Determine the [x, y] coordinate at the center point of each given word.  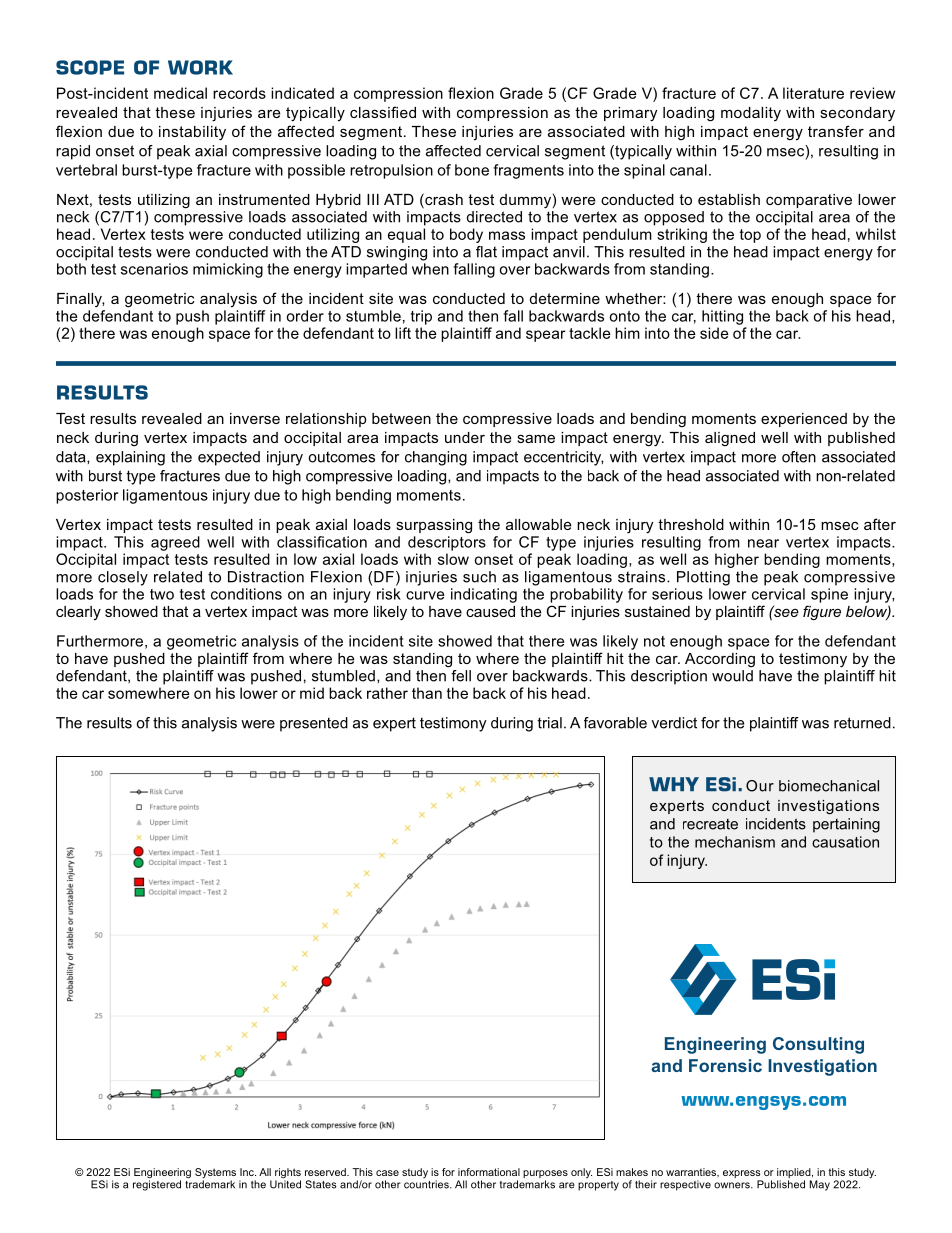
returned [862, 723]
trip [421, 317]
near [763, 543]
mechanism [735, 842]
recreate [710, 824]
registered [157, 1184]
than [427, 693]
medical [180, 93]
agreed [175, 543]
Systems [215, 1174]
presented [314, 724]
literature [813, 93]
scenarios [154, 269]
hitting [722, 317]
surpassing [434, 526]
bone [472, 170]
